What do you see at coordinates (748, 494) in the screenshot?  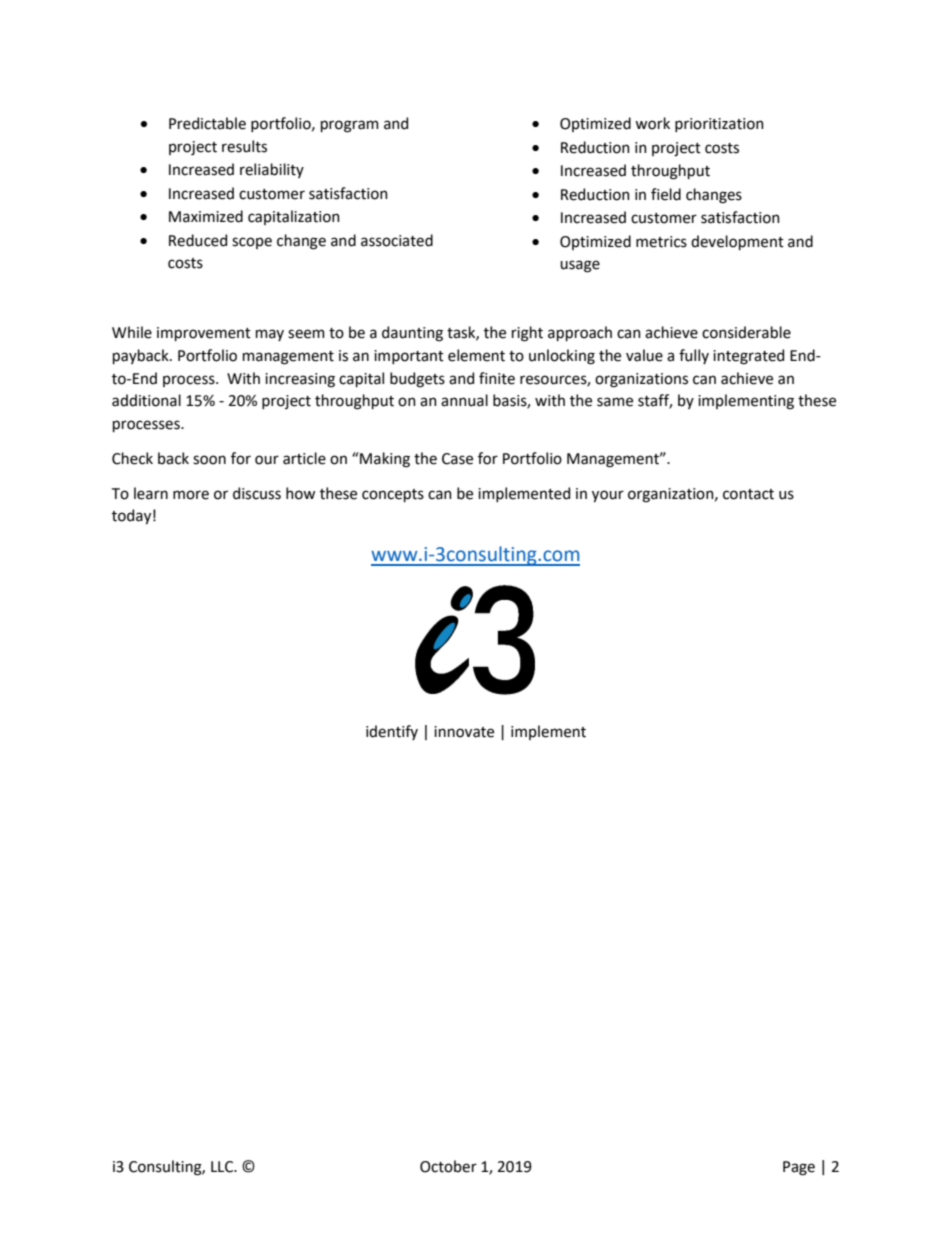 I see `contact` at bounding box center [748, 494].
